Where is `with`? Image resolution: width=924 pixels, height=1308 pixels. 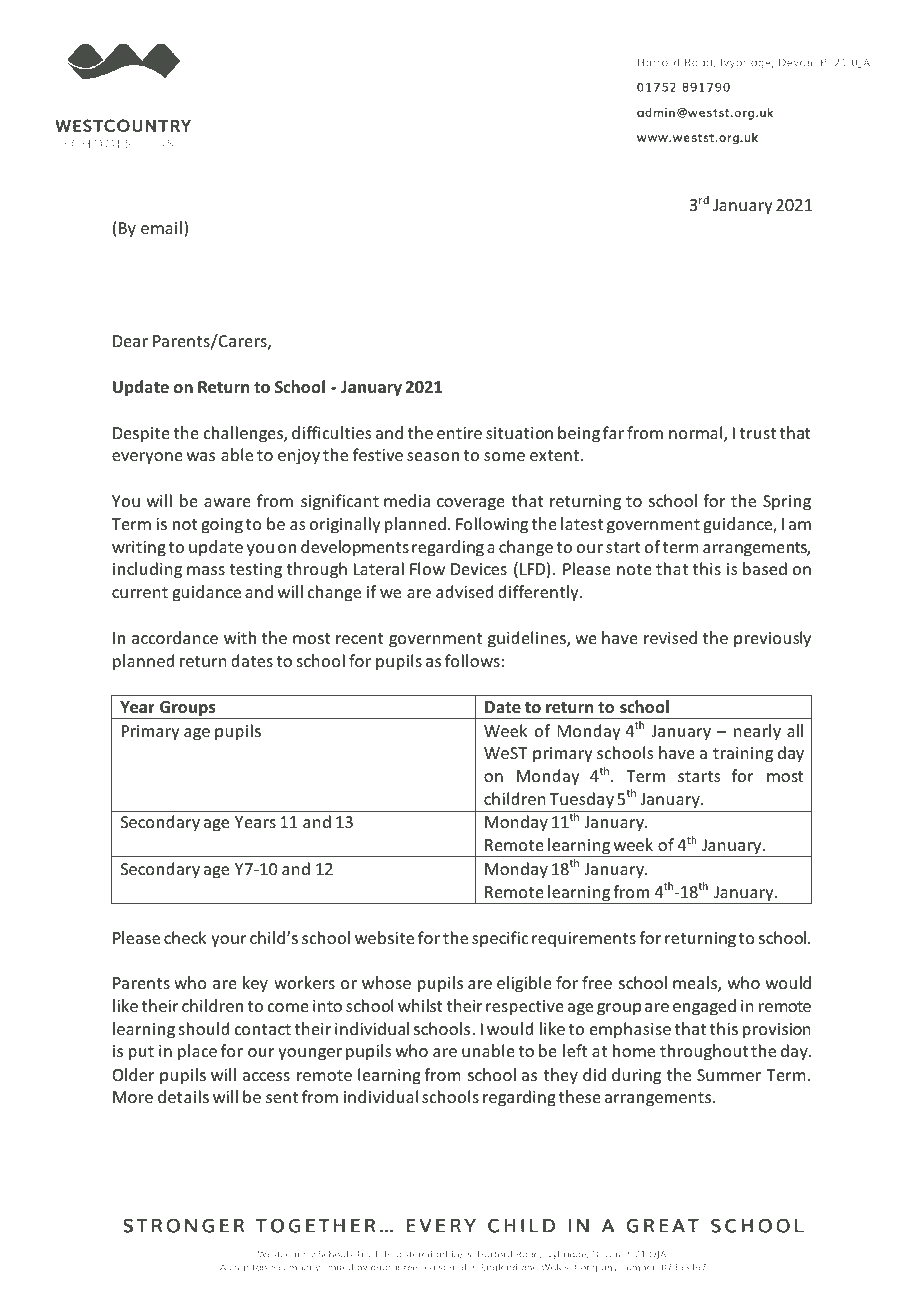 with is located at coordinates (240, 637).
